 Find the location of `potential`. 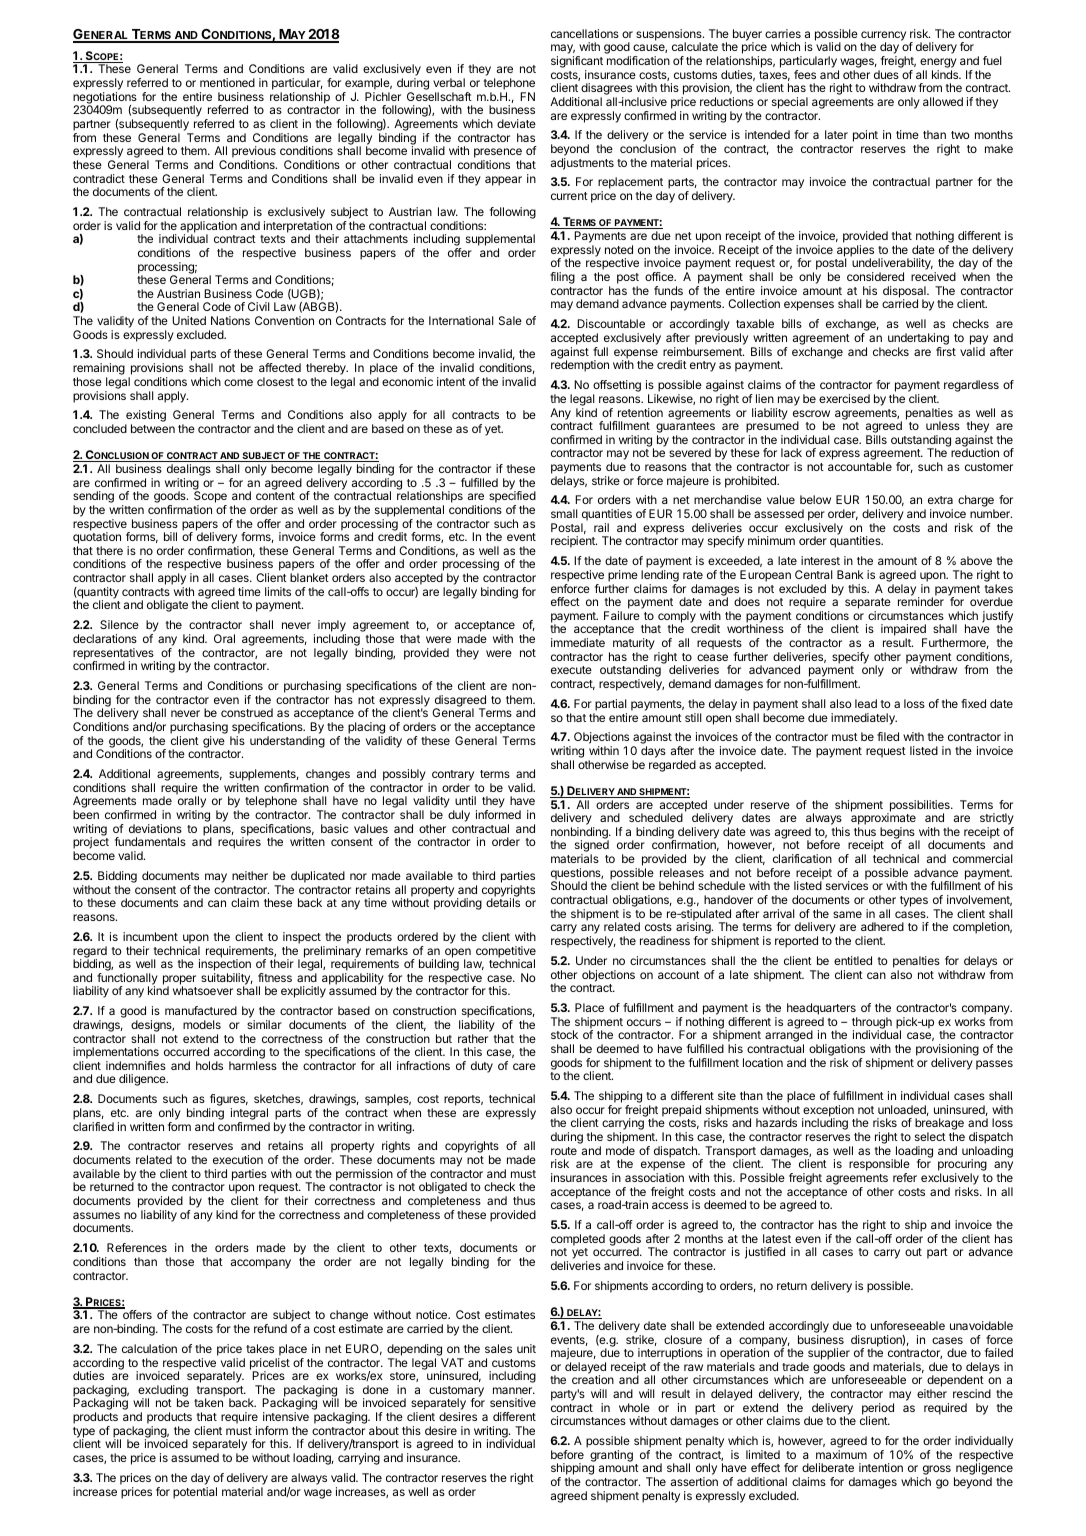

potential is located at coordinates (195, 1493).
